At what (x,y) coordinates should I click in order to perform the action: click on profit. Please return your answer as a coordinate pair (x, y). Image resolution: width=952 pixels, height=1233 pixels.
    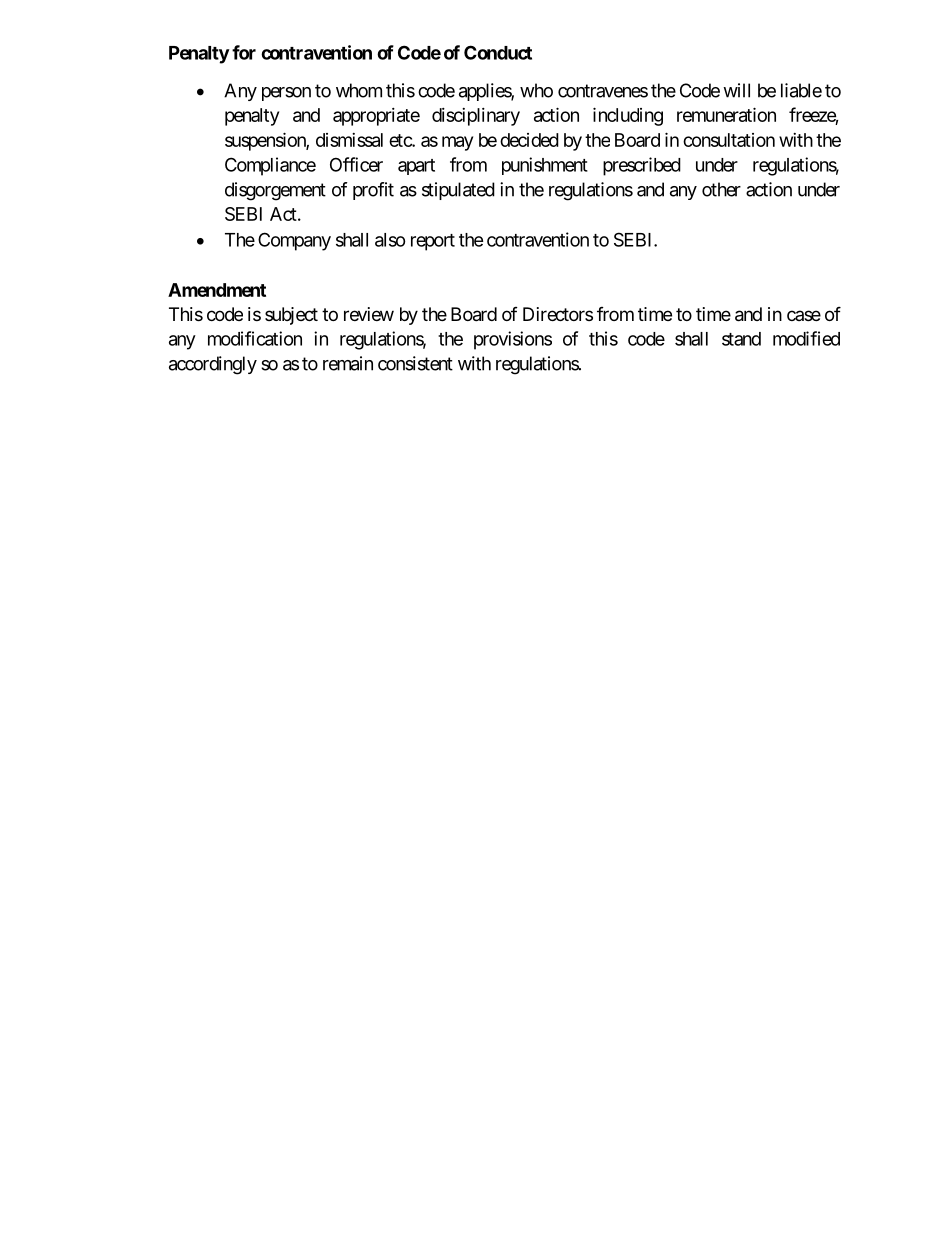
    Looking at the image, I should click on (373, 191).
